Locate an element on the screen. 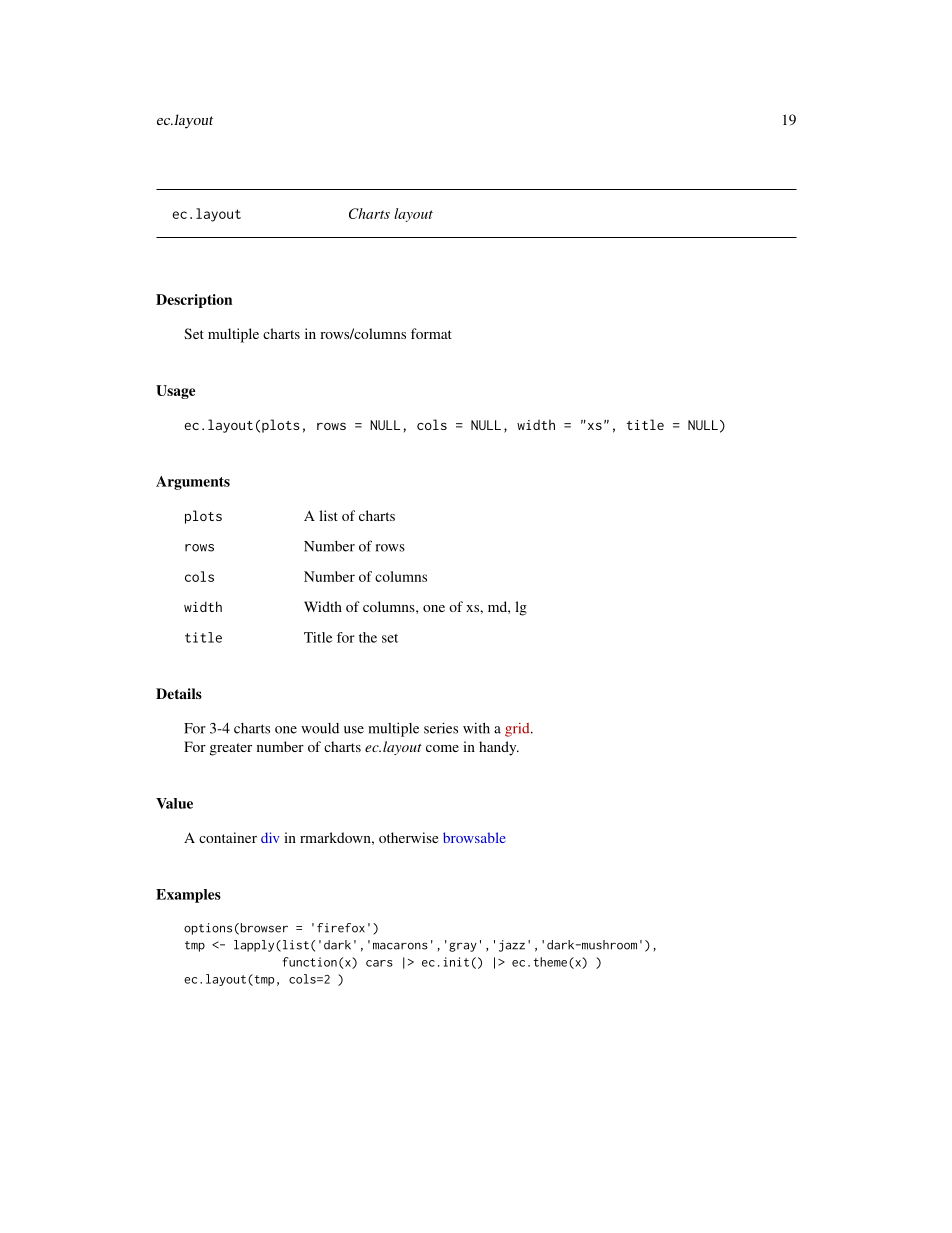 The height and width of the screenshot is (1233, 952). use is located at coordinates (354, 730).
